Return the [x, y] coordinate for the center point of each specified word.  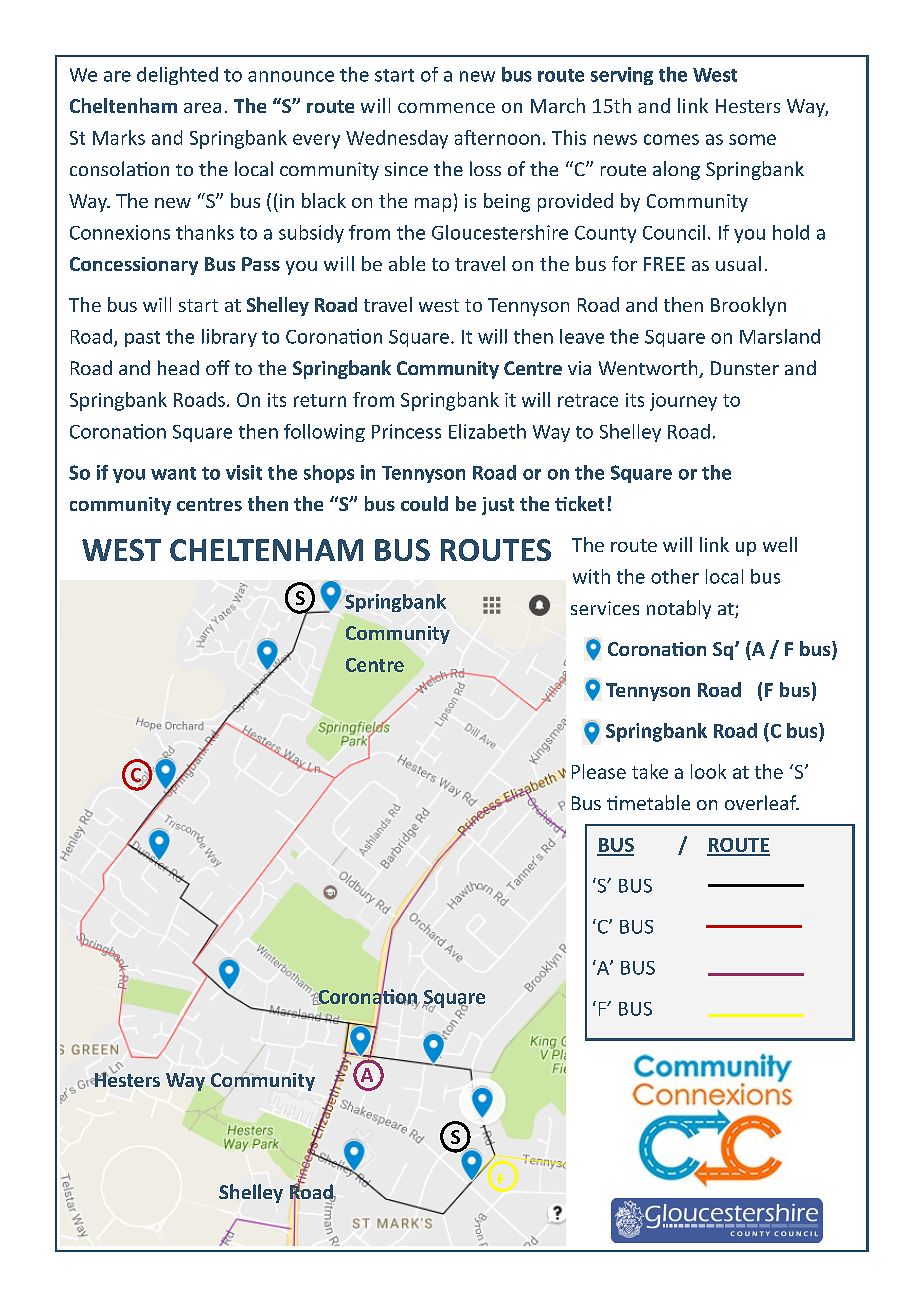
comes [671, 139]
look [708, 771]
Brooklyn [748, 306]
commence [446, 108]
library [229, 338]
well [780, 544]
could [424, 503]
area [202, 108]
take [650, 771]
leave [582, 336]
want [173, 473]
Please [599, 771]
